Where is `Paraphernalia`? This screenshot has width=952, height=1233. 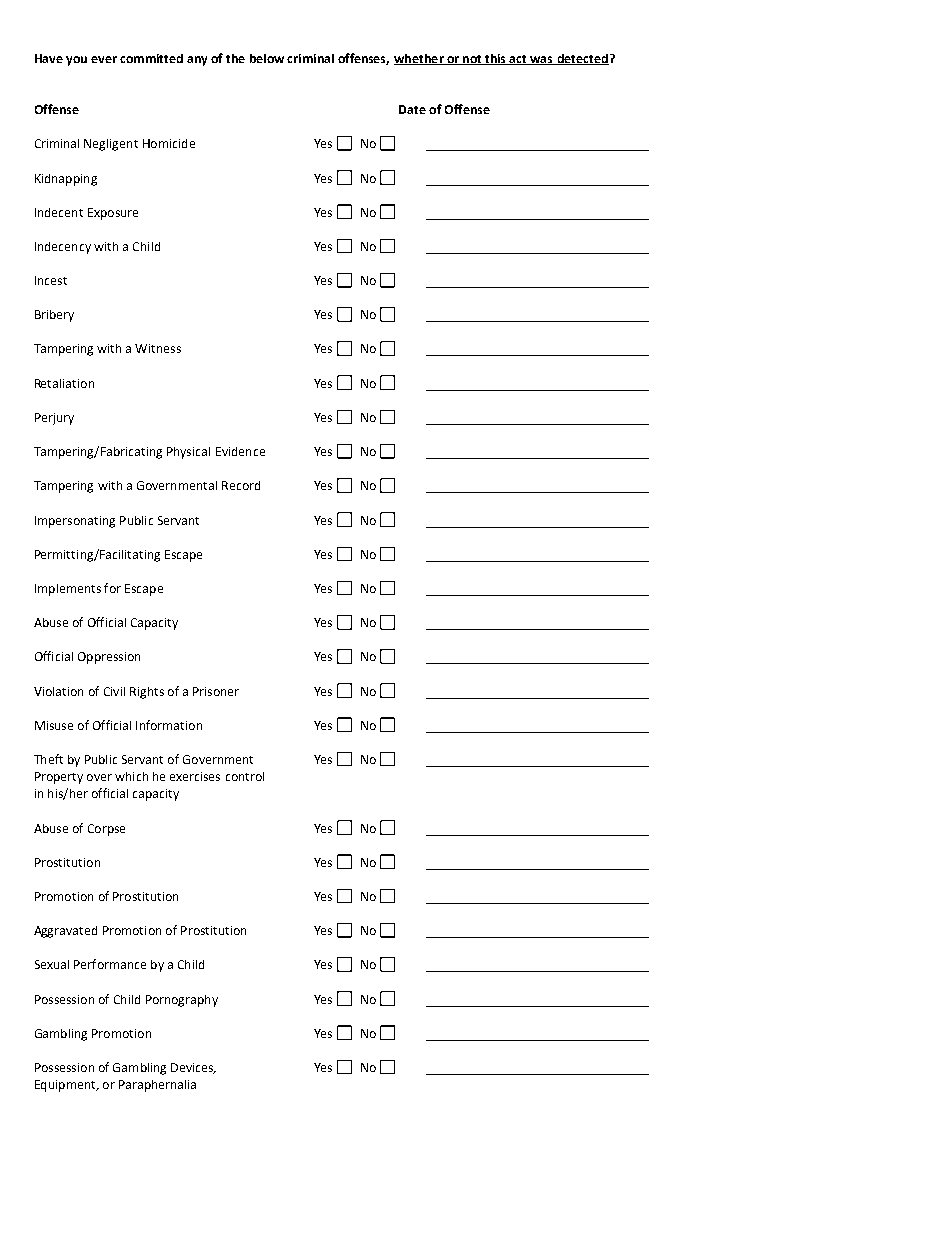
Paraphernalia is located at coordinates (157, 1086).
